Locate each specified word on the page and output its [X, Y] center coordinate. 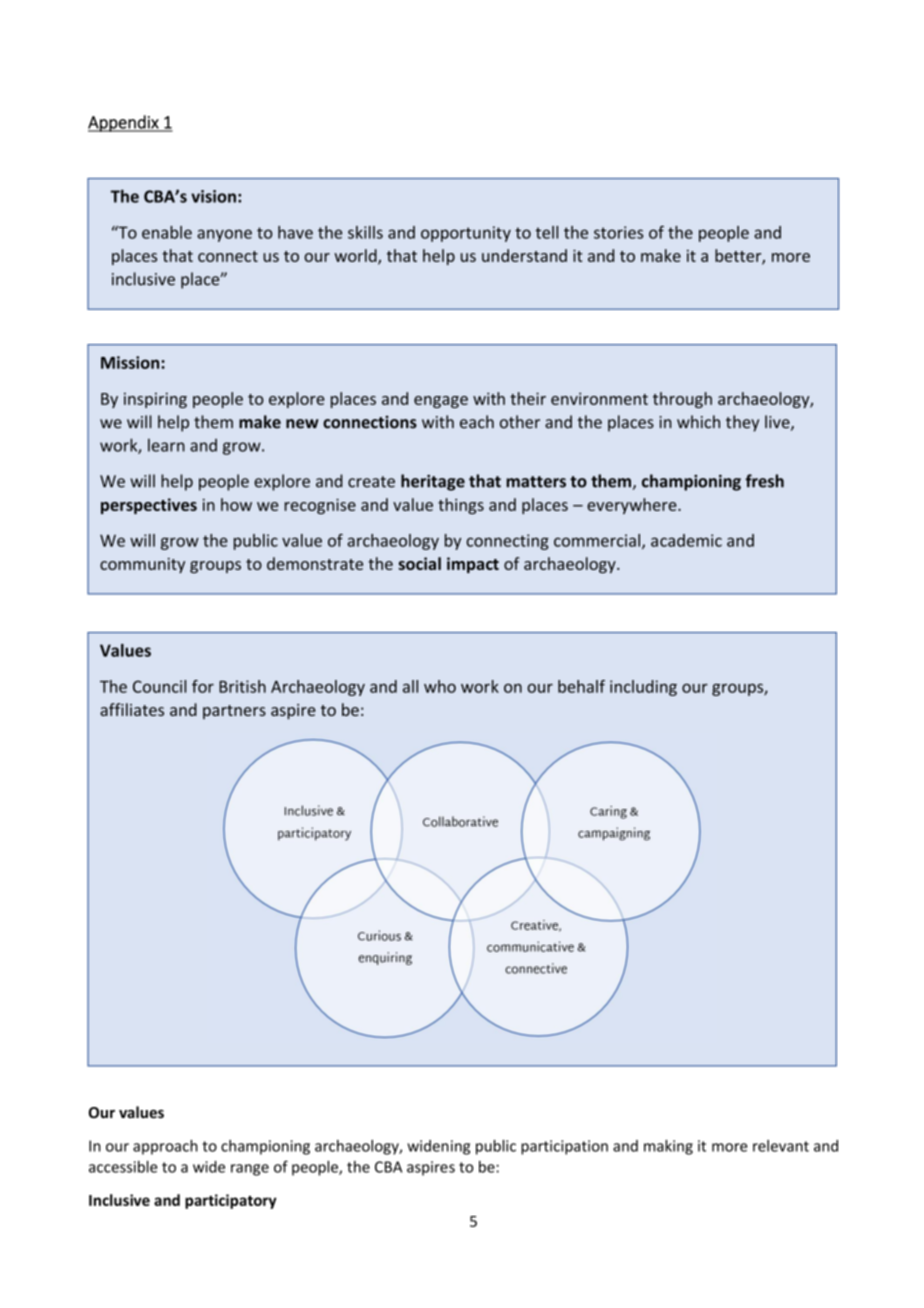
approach [165, 1147]
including [643, 688]
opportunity [466, 234]
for [203, 686]
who [440, 686]
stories [618, 232]
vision [213, 196]
